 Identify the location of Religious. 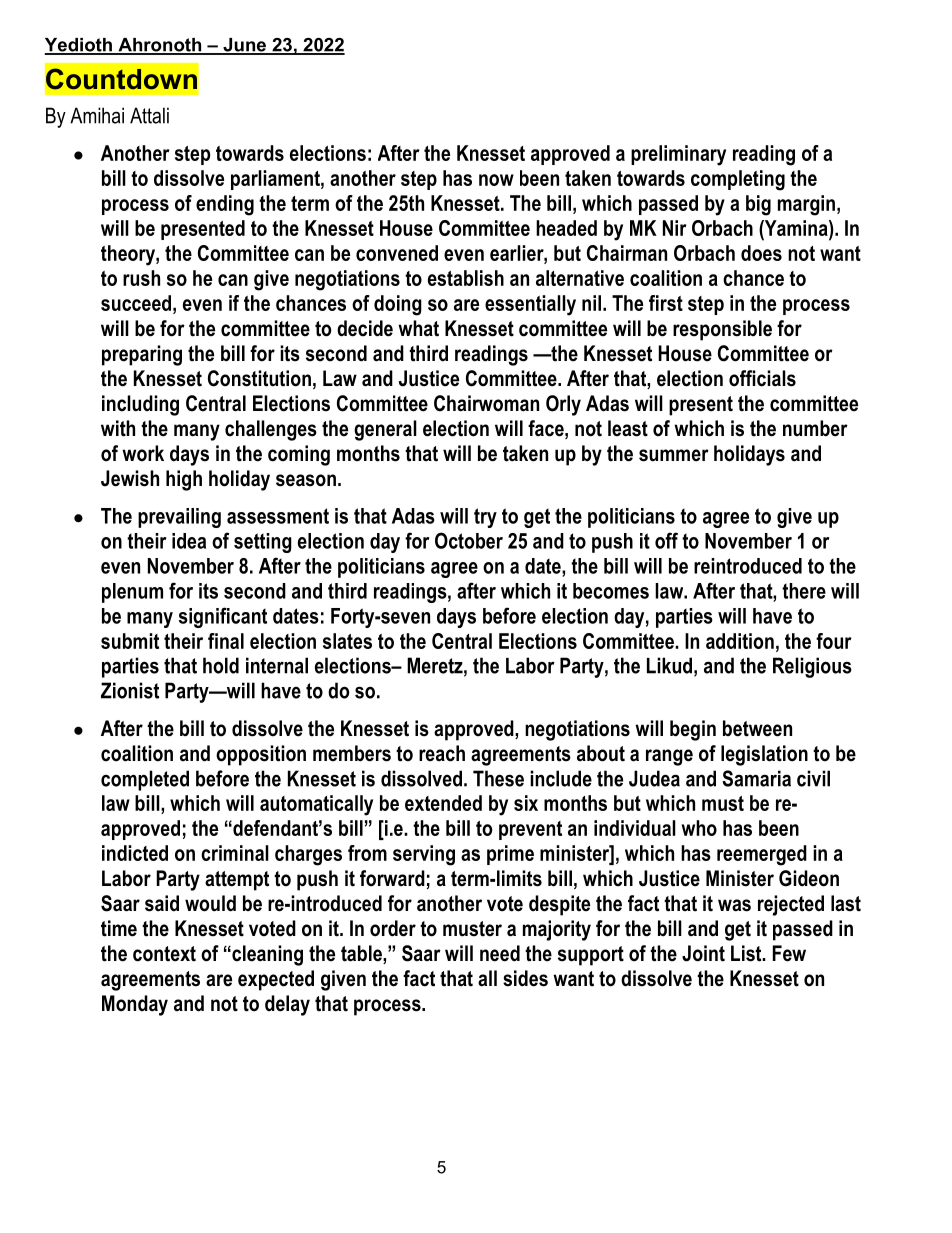
(812, 667).
